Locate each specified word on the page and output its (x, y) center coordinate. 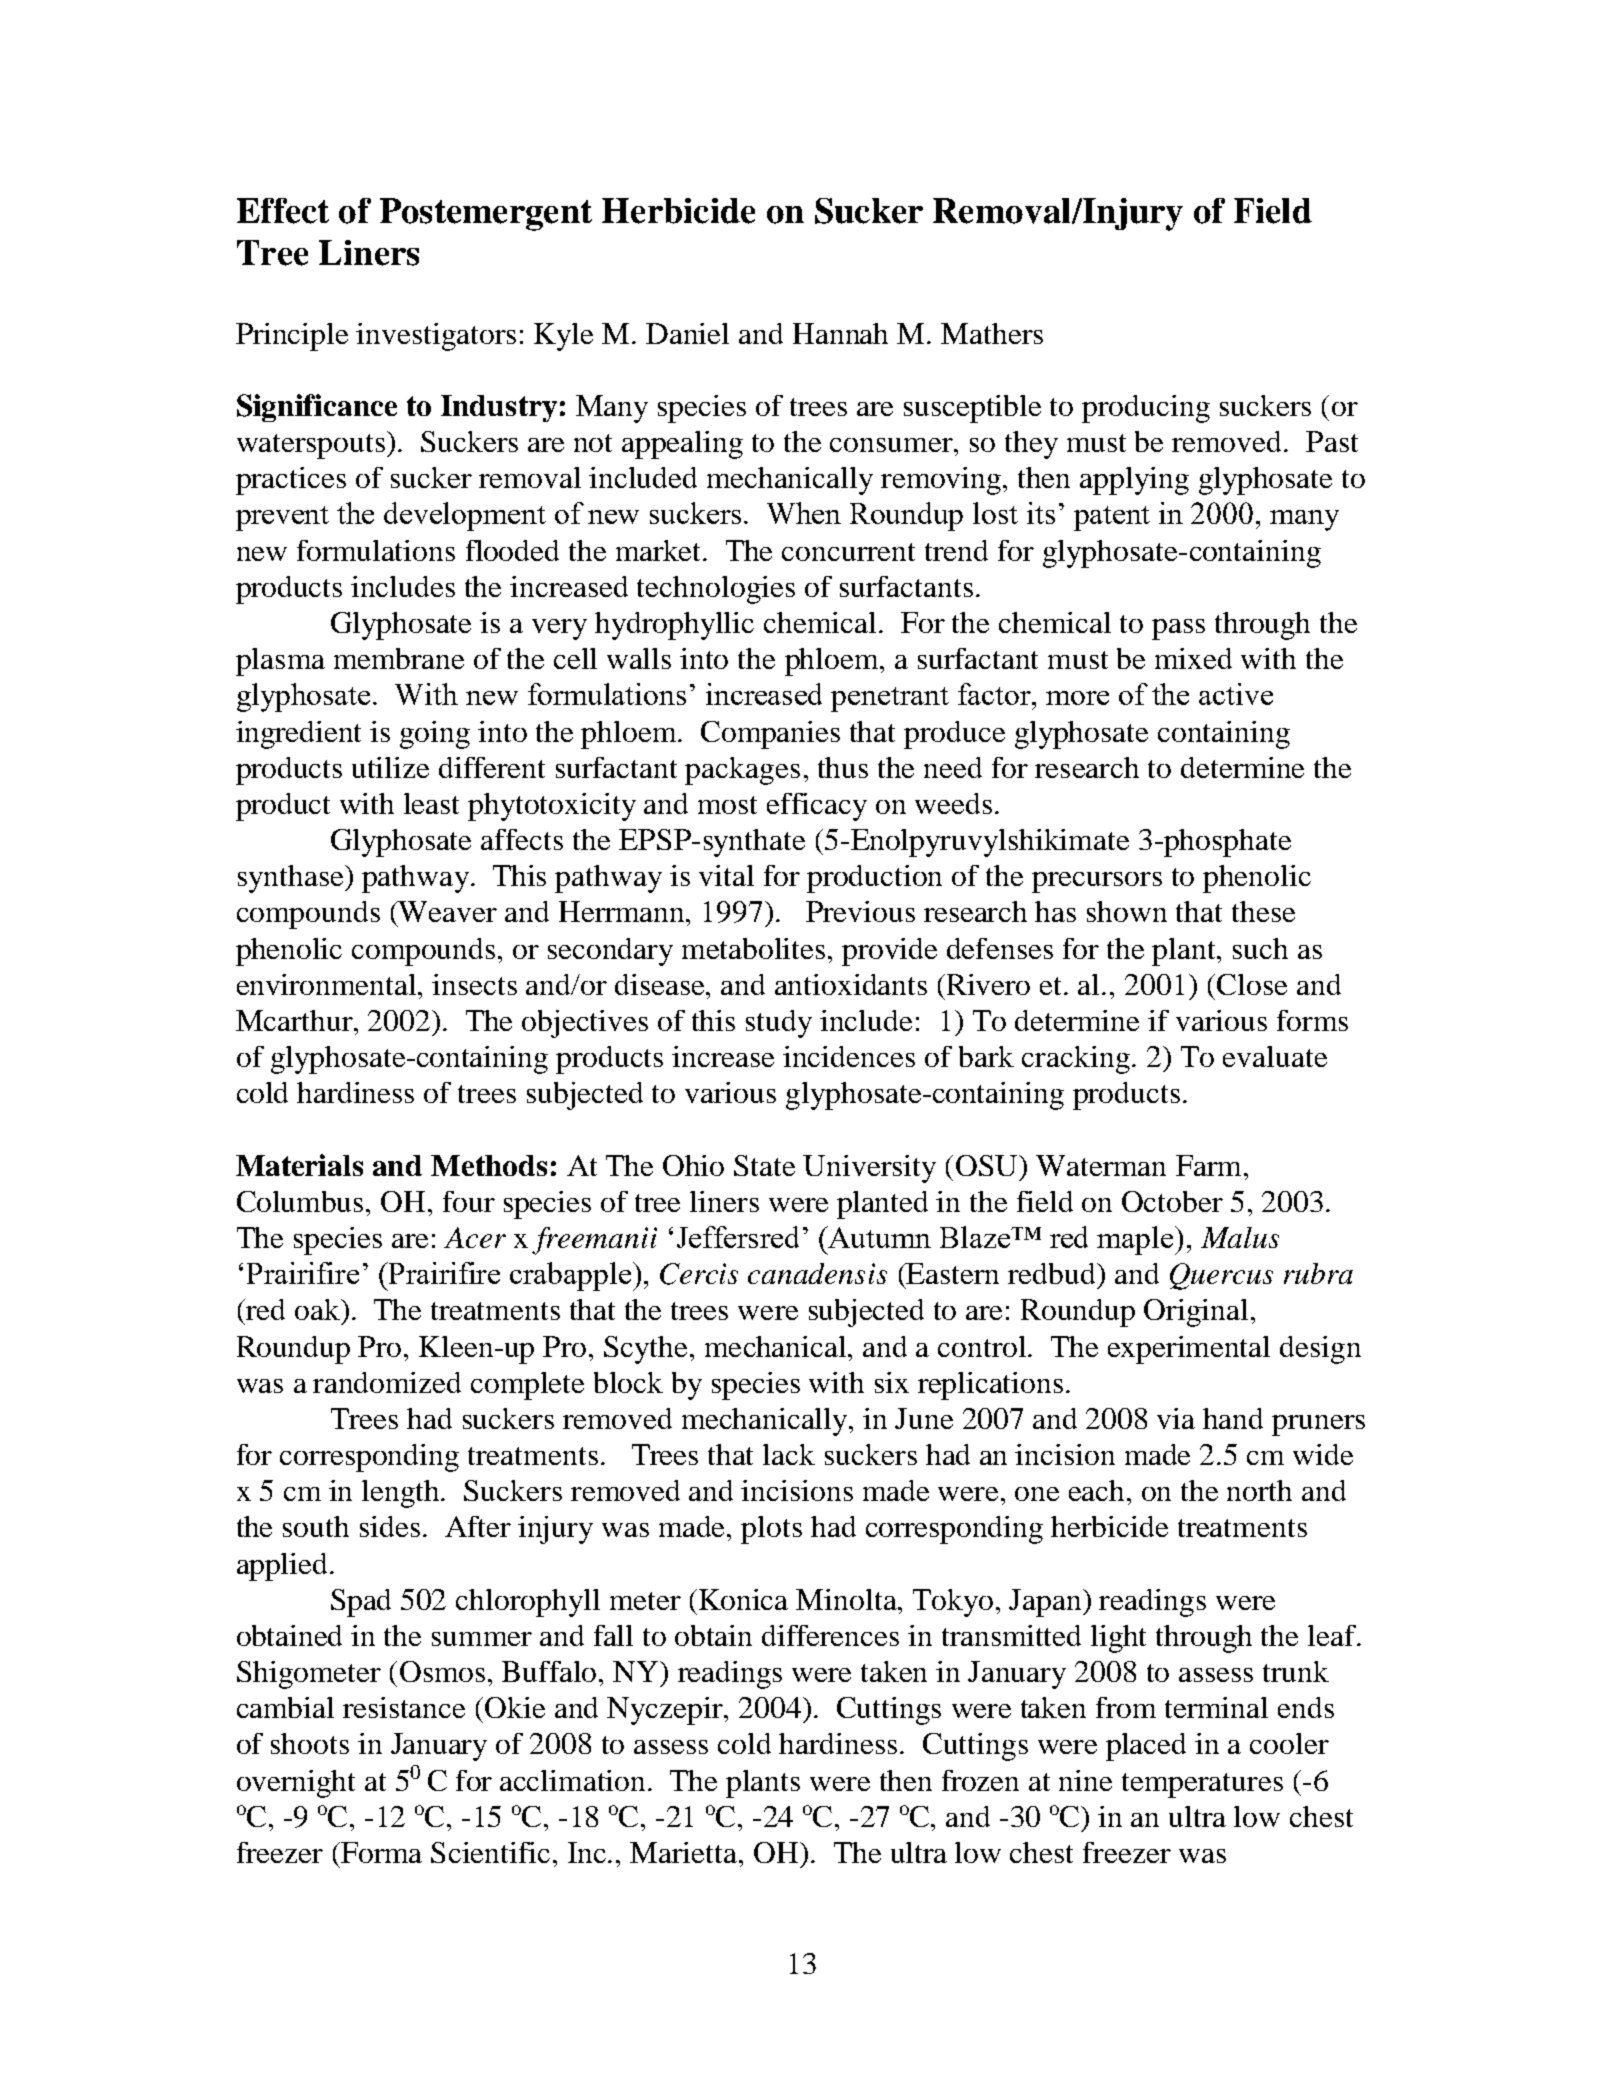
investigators (436, 337)
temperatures (1202, 1785)
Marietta (685, 1852)
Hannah (840, 333)
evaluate (1275, 1056)
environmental (328, 984)
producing (1146, 409)
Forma (380, 1852)
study (779, 1024)
